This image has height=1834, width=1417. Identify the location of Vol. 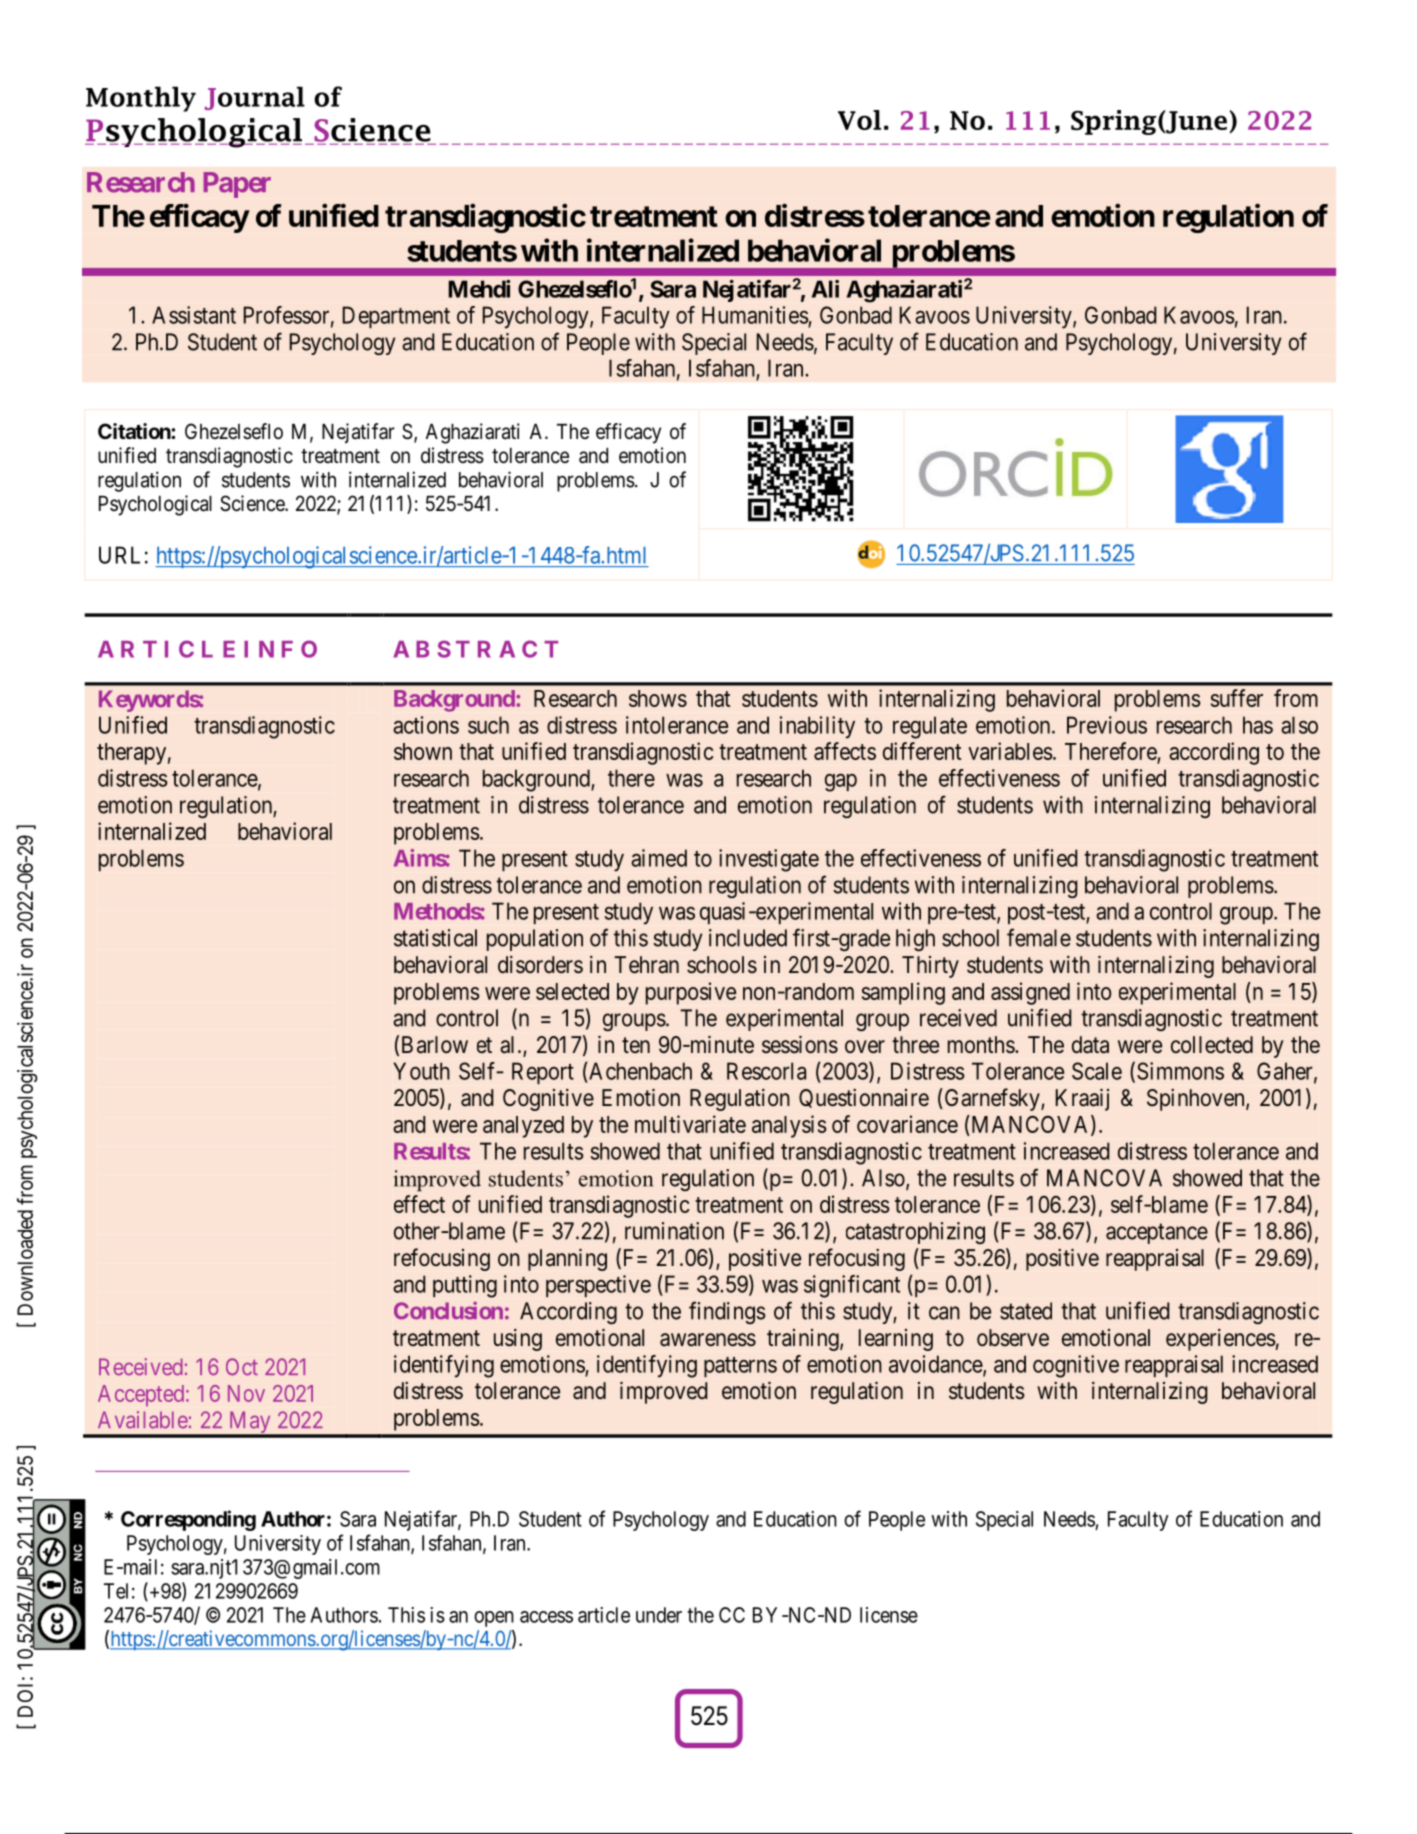
(859, 120).
